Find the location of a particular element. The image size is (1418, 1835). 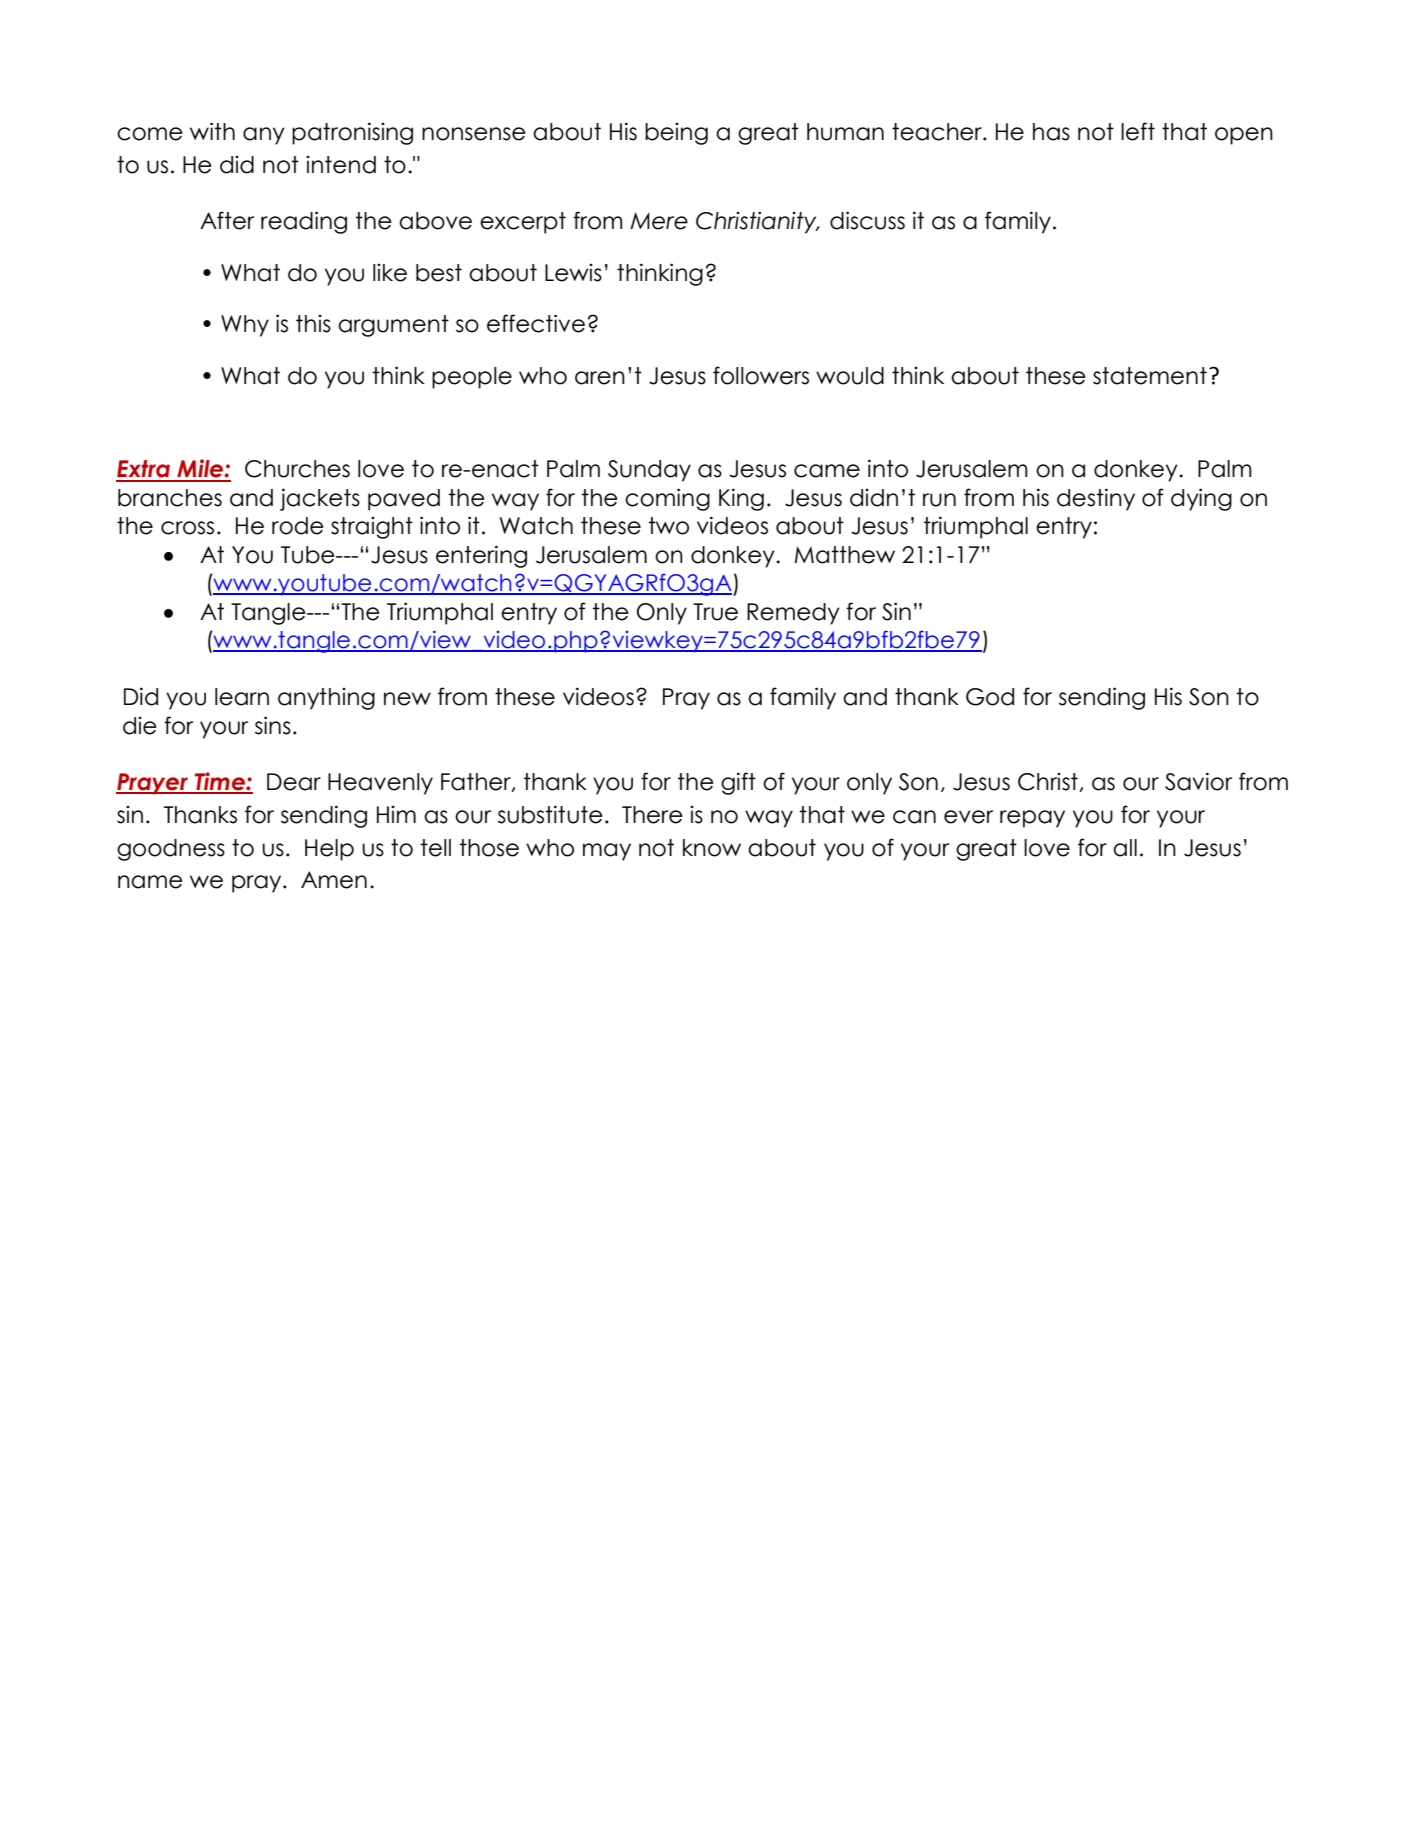

intend is located at coordinates (341, 165).
